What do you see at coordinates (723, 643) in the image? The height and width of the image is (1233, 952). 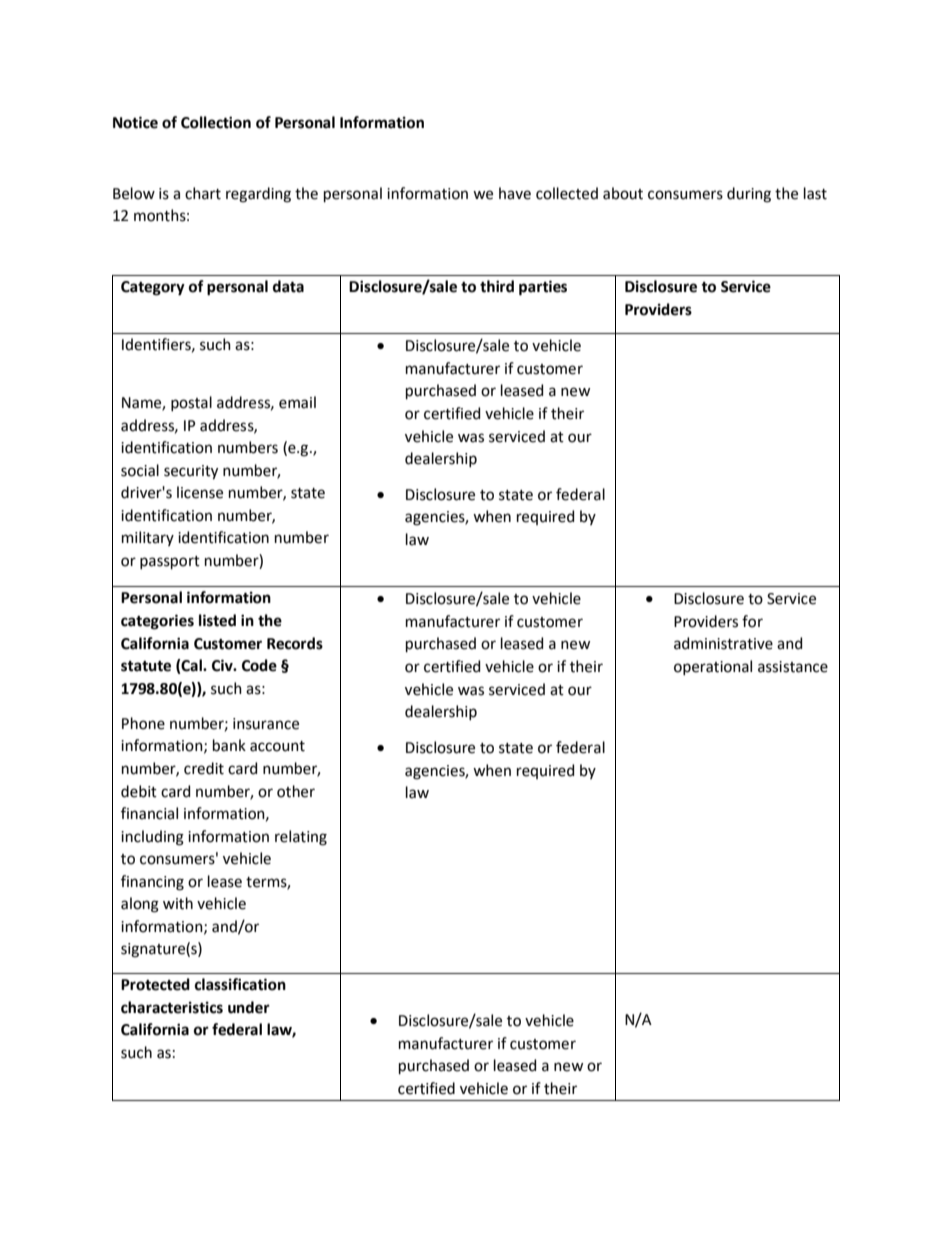 I see `administrative` at bounding box center [723, 643].
